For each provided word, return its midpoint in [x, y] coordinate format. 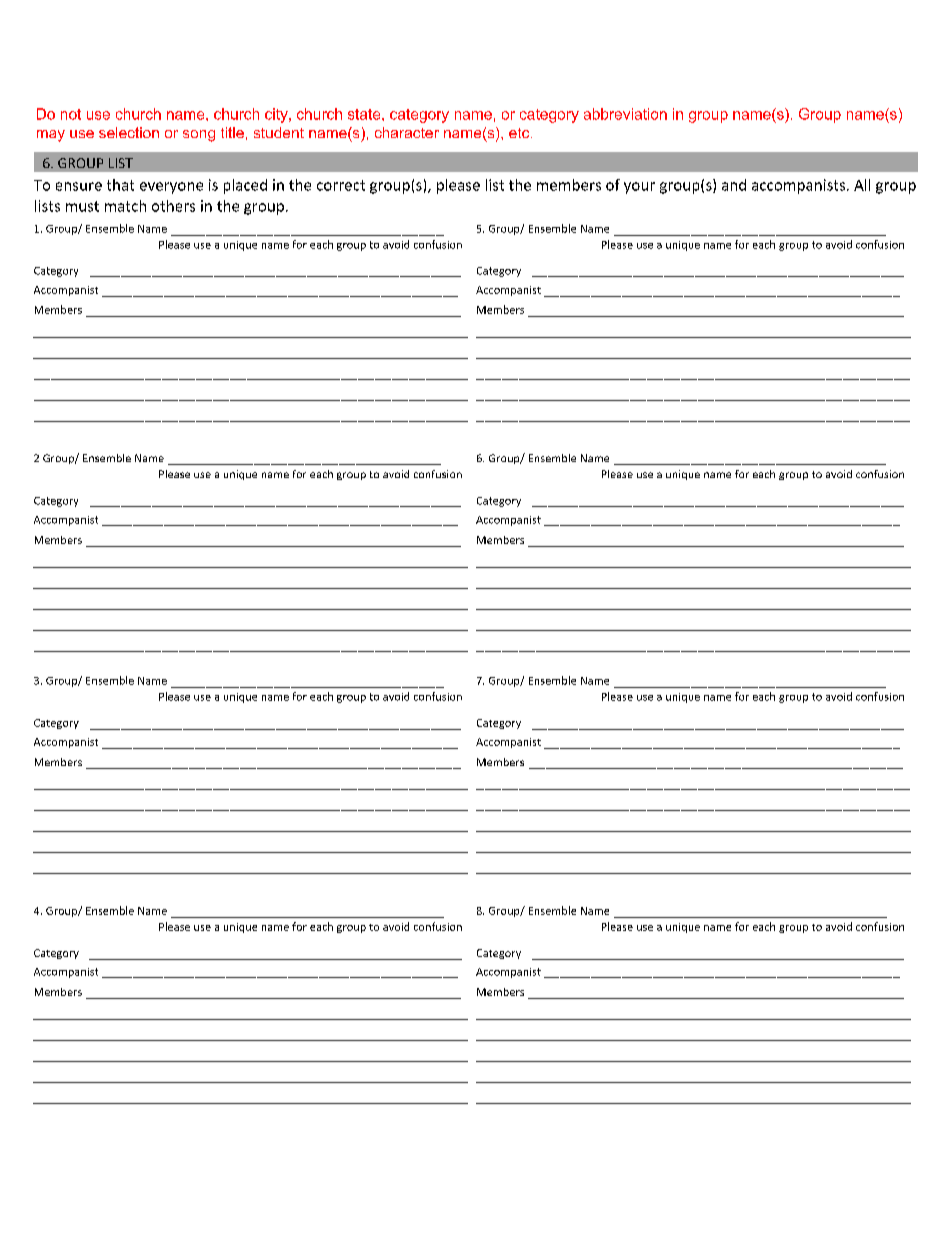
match [125, 206]
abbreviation [625, 114]
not [71, 114]
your [639, 188]
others [173, 206]
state [365, 114]
